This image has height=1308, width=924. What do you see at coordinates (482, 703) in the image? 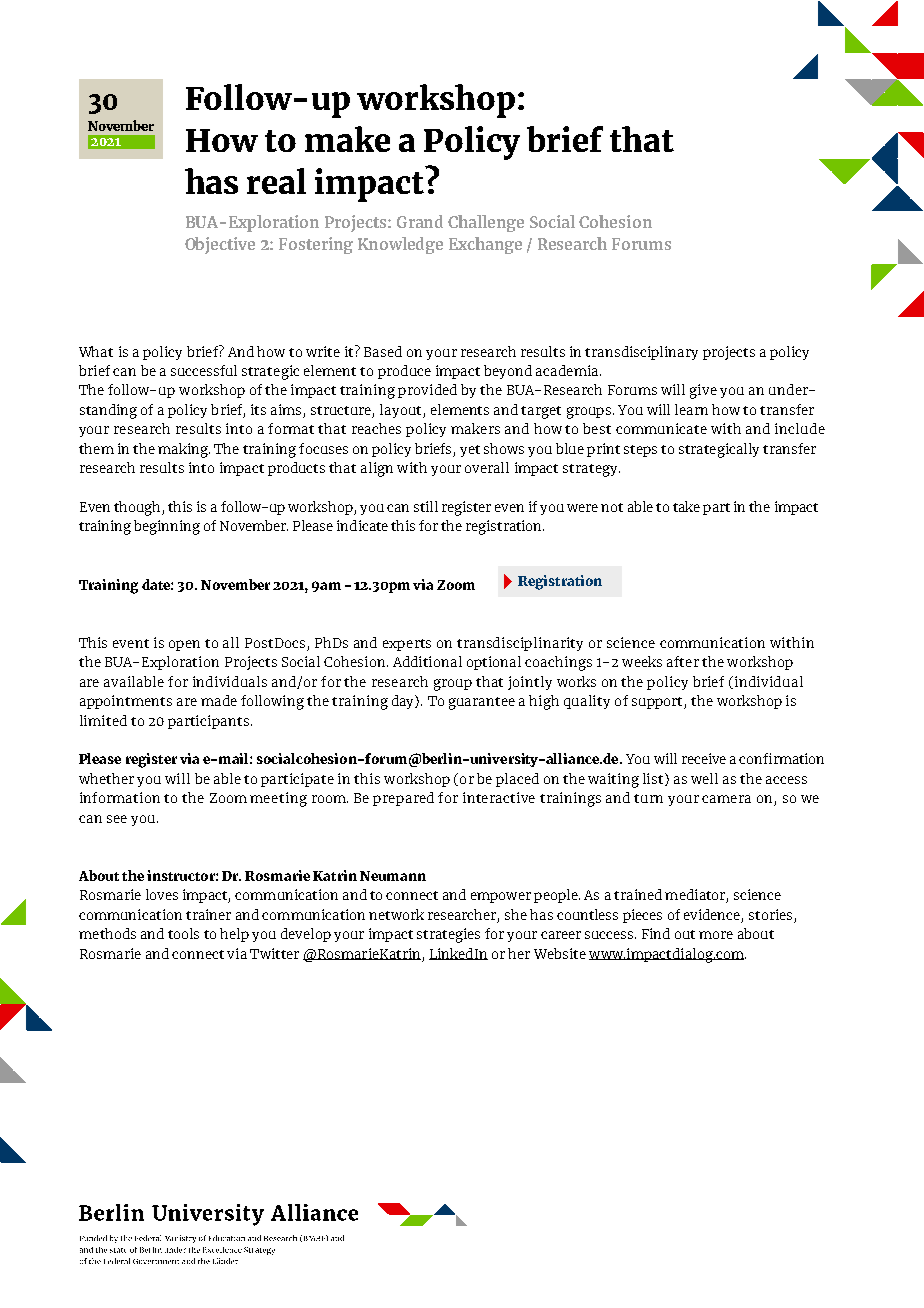
I see `guarantee` at bounding box center [482, 703].
